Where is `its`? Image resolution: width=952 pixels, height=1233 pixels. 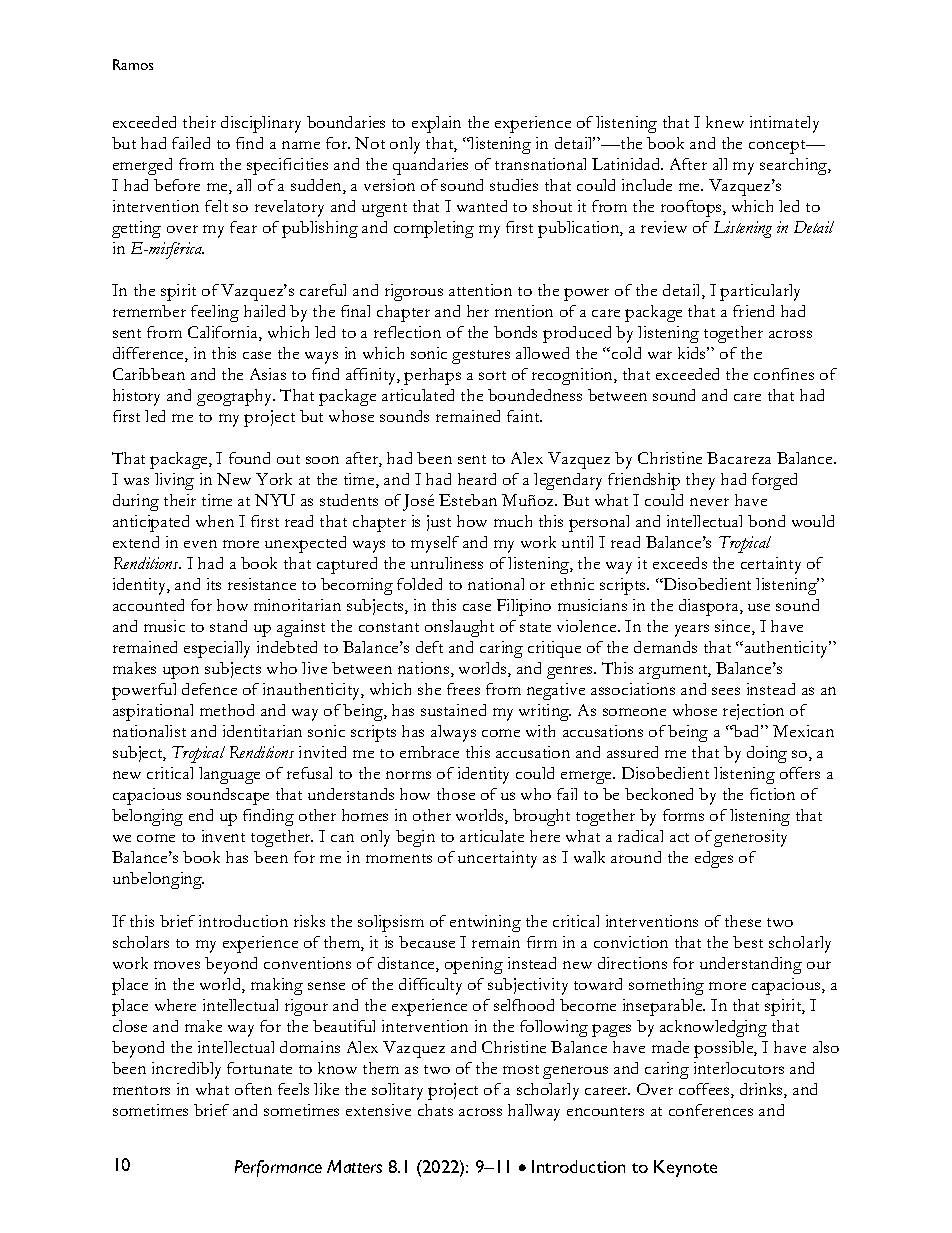
its is located at coordinates (214, 584).
